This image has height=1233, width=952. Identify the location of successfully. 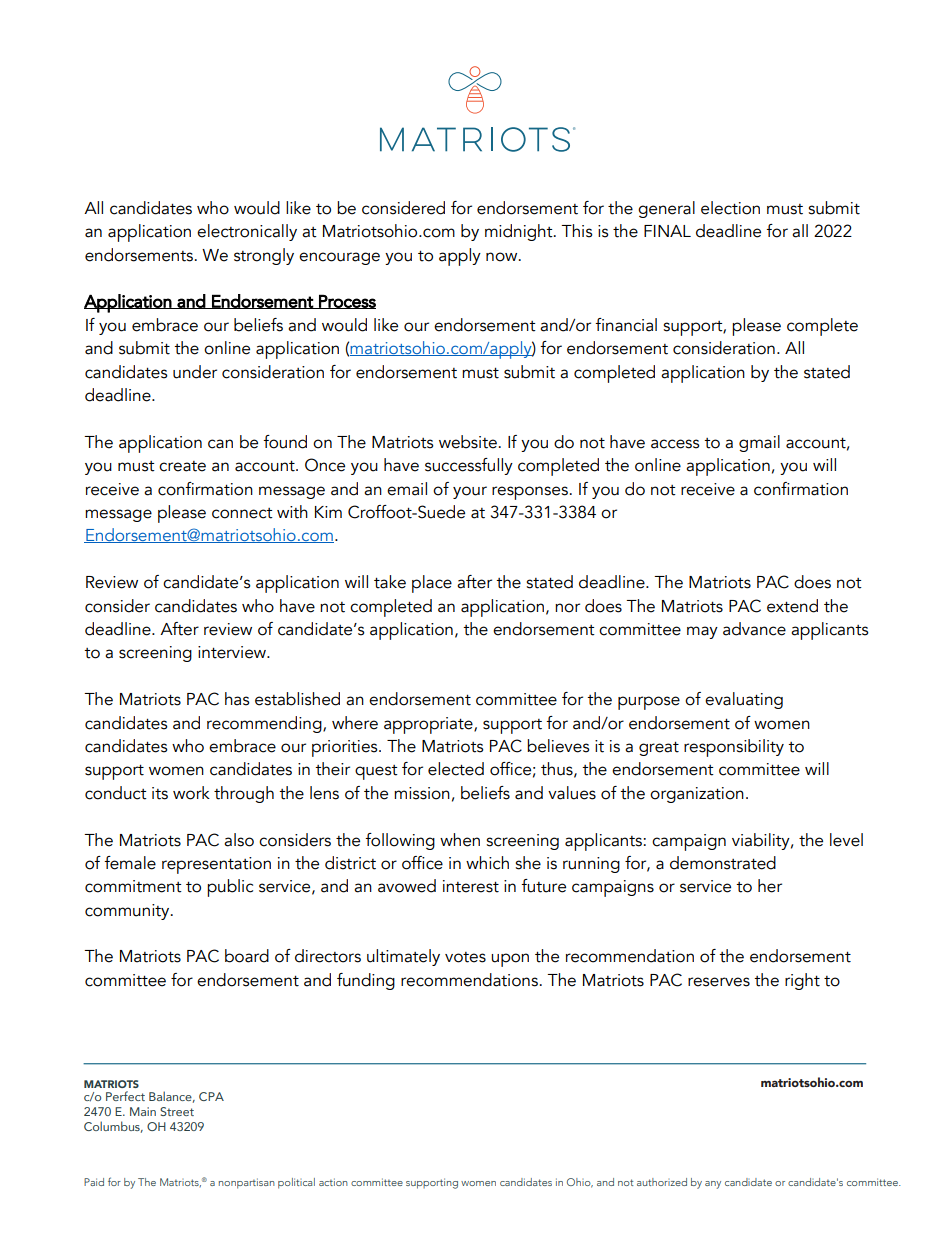
(469, 466).
